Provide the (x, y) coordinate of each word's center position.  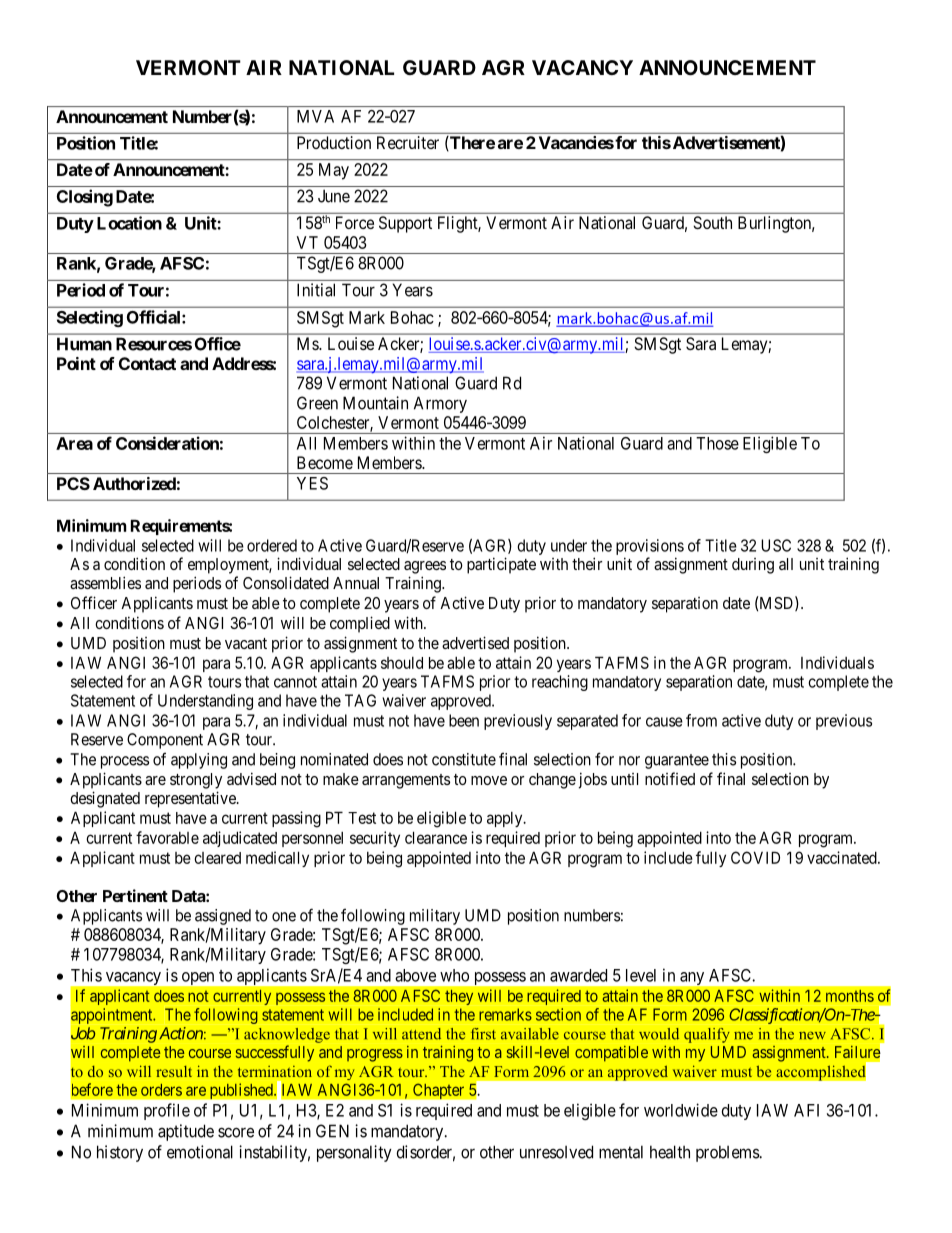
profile (167, 1111)
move (489, 780)
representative (191, 799)
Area (74, 443)
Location (129, 223)
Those (717, 443)
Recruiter (408, 142)
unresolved (556, 1152)
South (712, 222)
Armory (440, 404)
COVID (755, 857)
